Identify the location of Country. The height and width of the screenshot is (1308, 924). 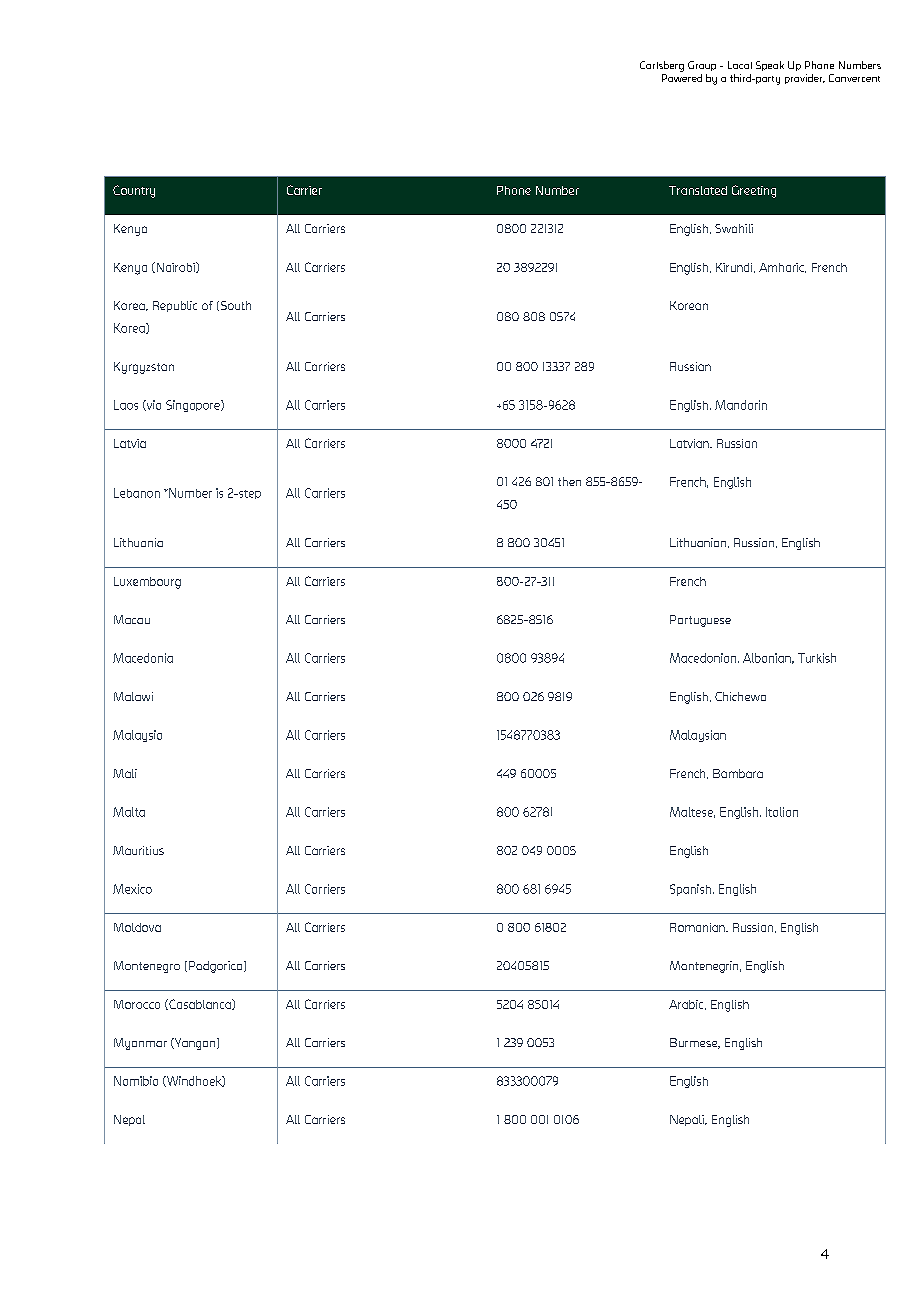
(134, 191).
